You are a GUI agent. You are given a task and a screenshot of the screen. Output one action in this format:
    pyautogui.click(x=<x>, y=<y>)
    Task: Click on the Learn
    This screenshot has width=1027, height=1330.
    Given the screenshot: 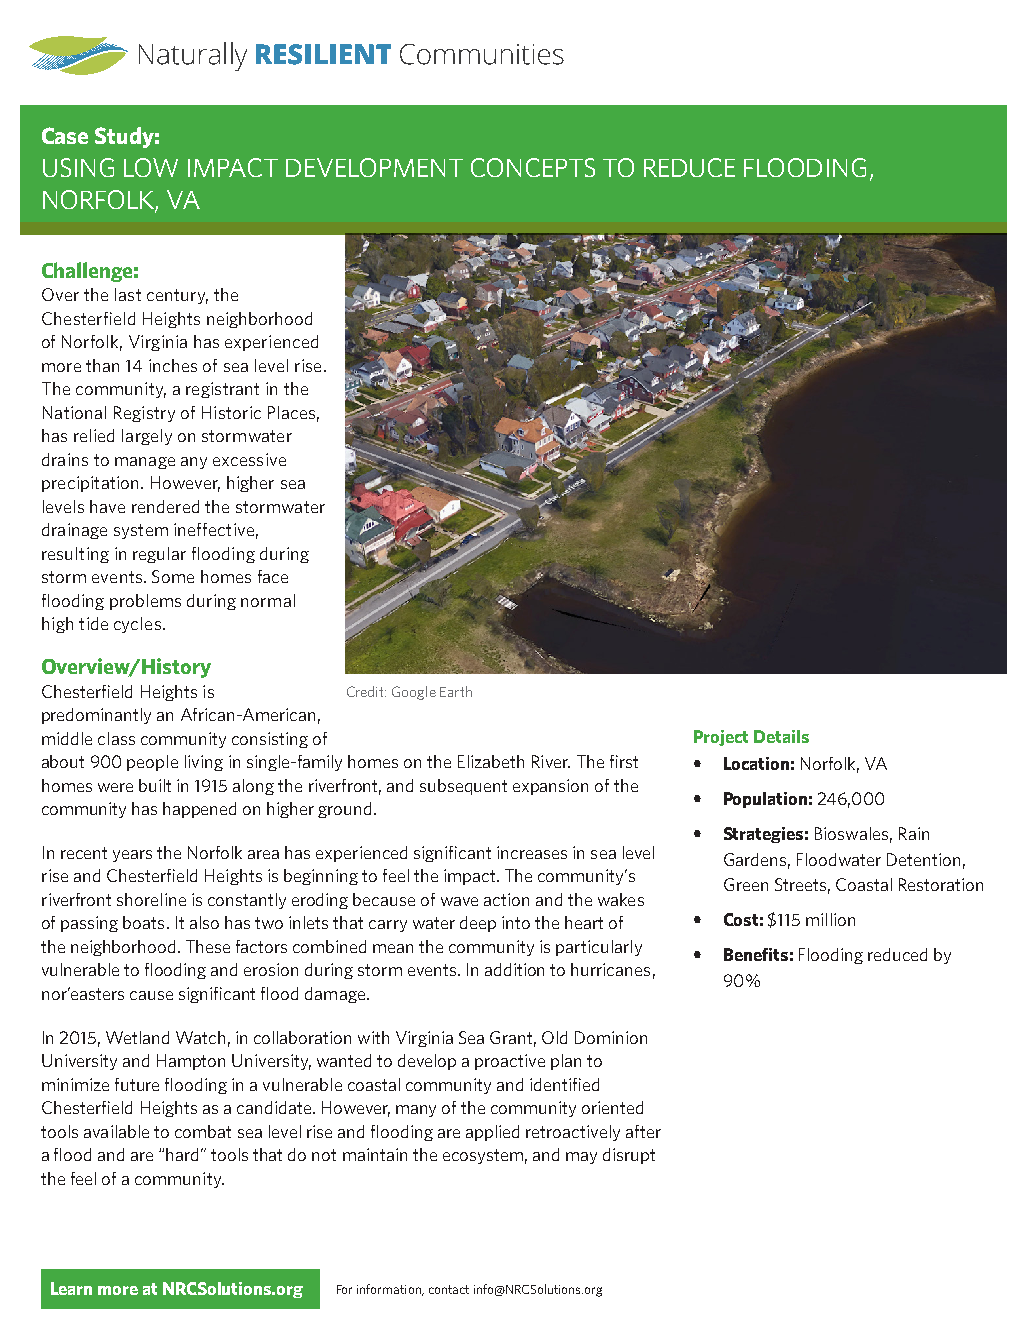 What is the action you would take?
    pyautogui.click(x=71, y=1288)
